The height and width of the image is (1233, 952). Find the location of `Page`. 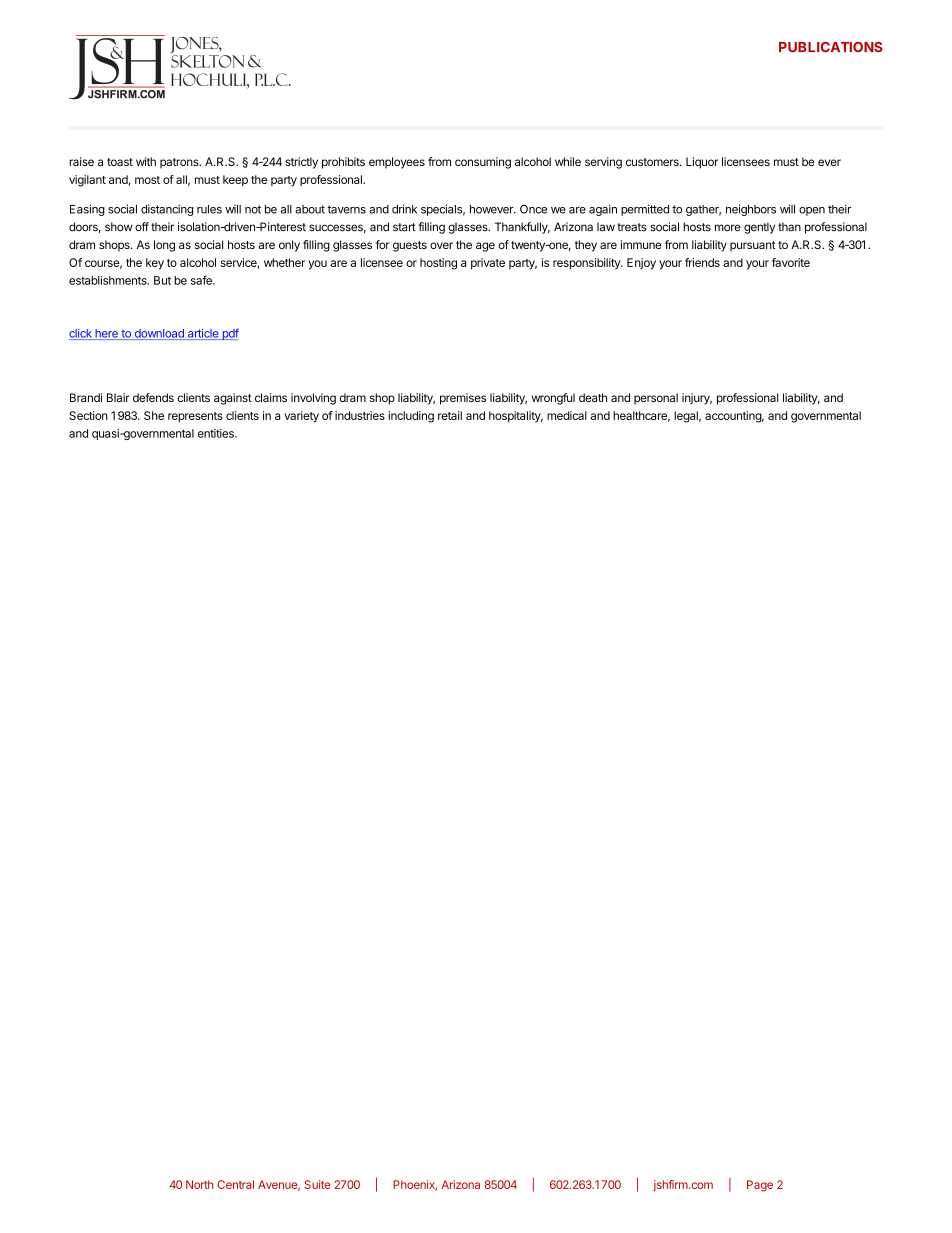

Page is located at coordinates (760, 1186).
